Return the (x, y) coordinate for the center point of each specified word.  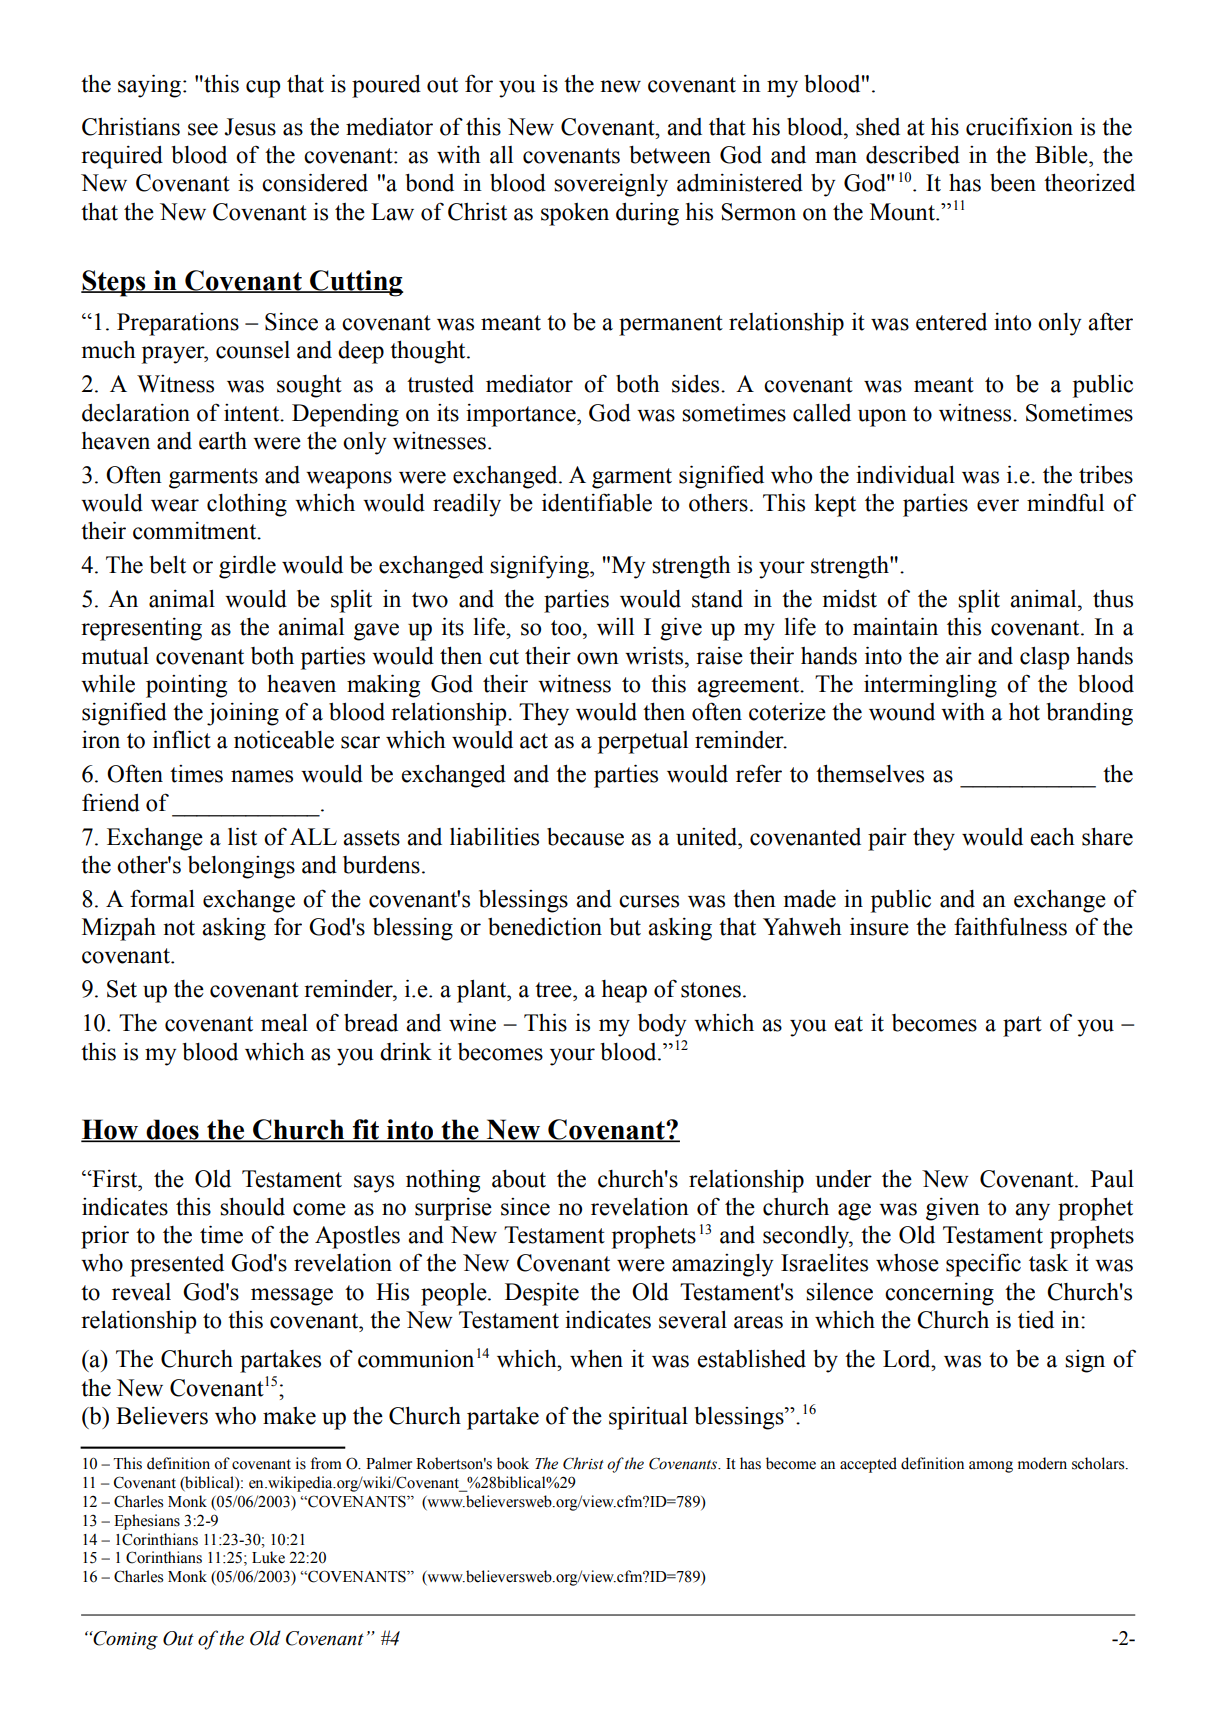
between (670, 155)
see (203, 129)
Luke (268, 1557)
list (242, 836)
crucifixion (1019, 126)
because (585, 837)
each (1052, 837)
